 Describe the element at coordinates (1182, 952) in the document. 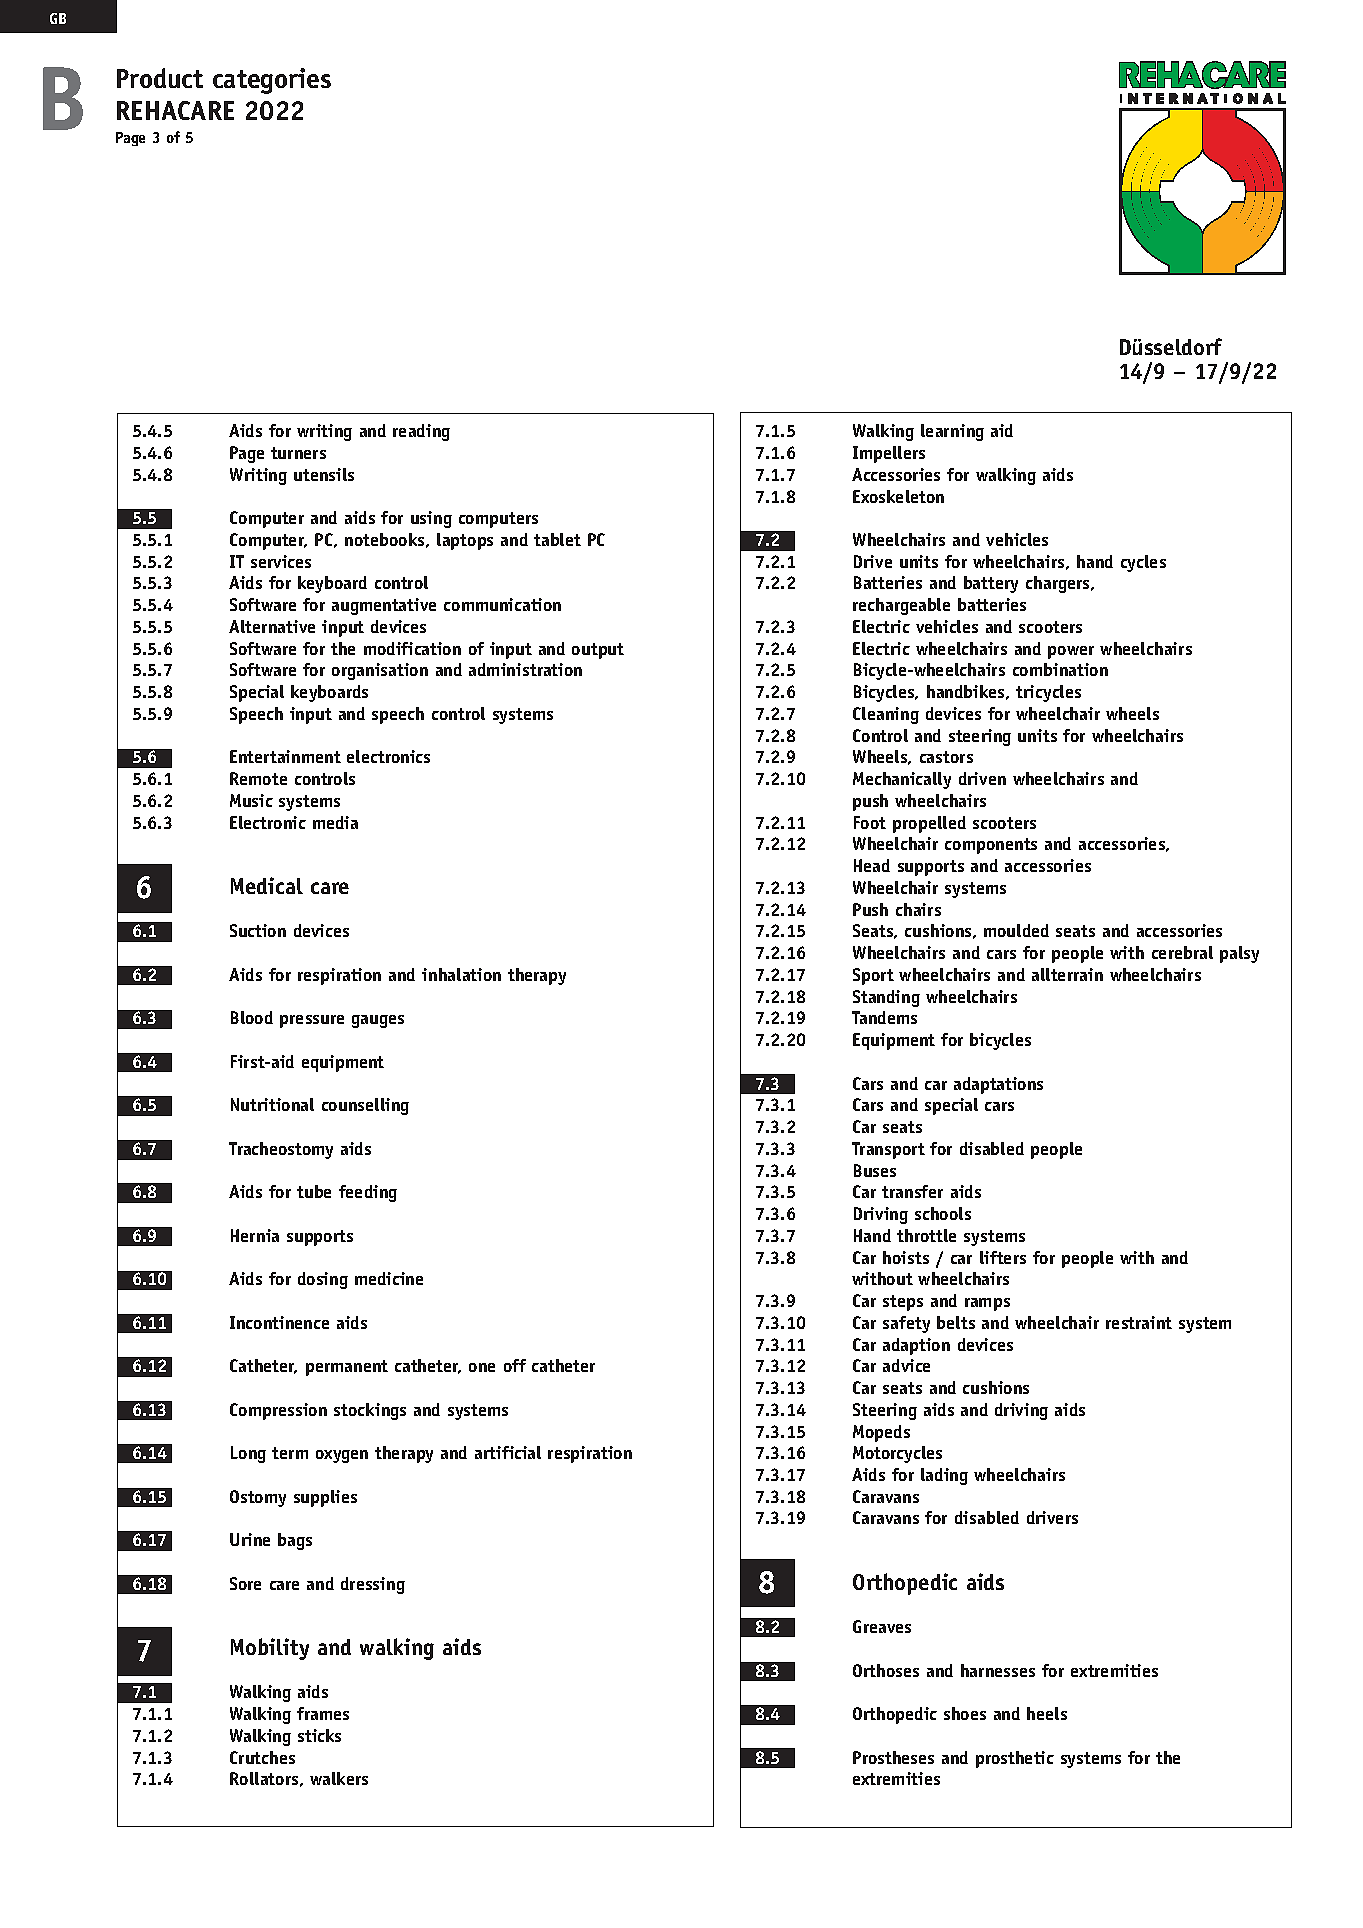

I see `cerebral` at that location.
